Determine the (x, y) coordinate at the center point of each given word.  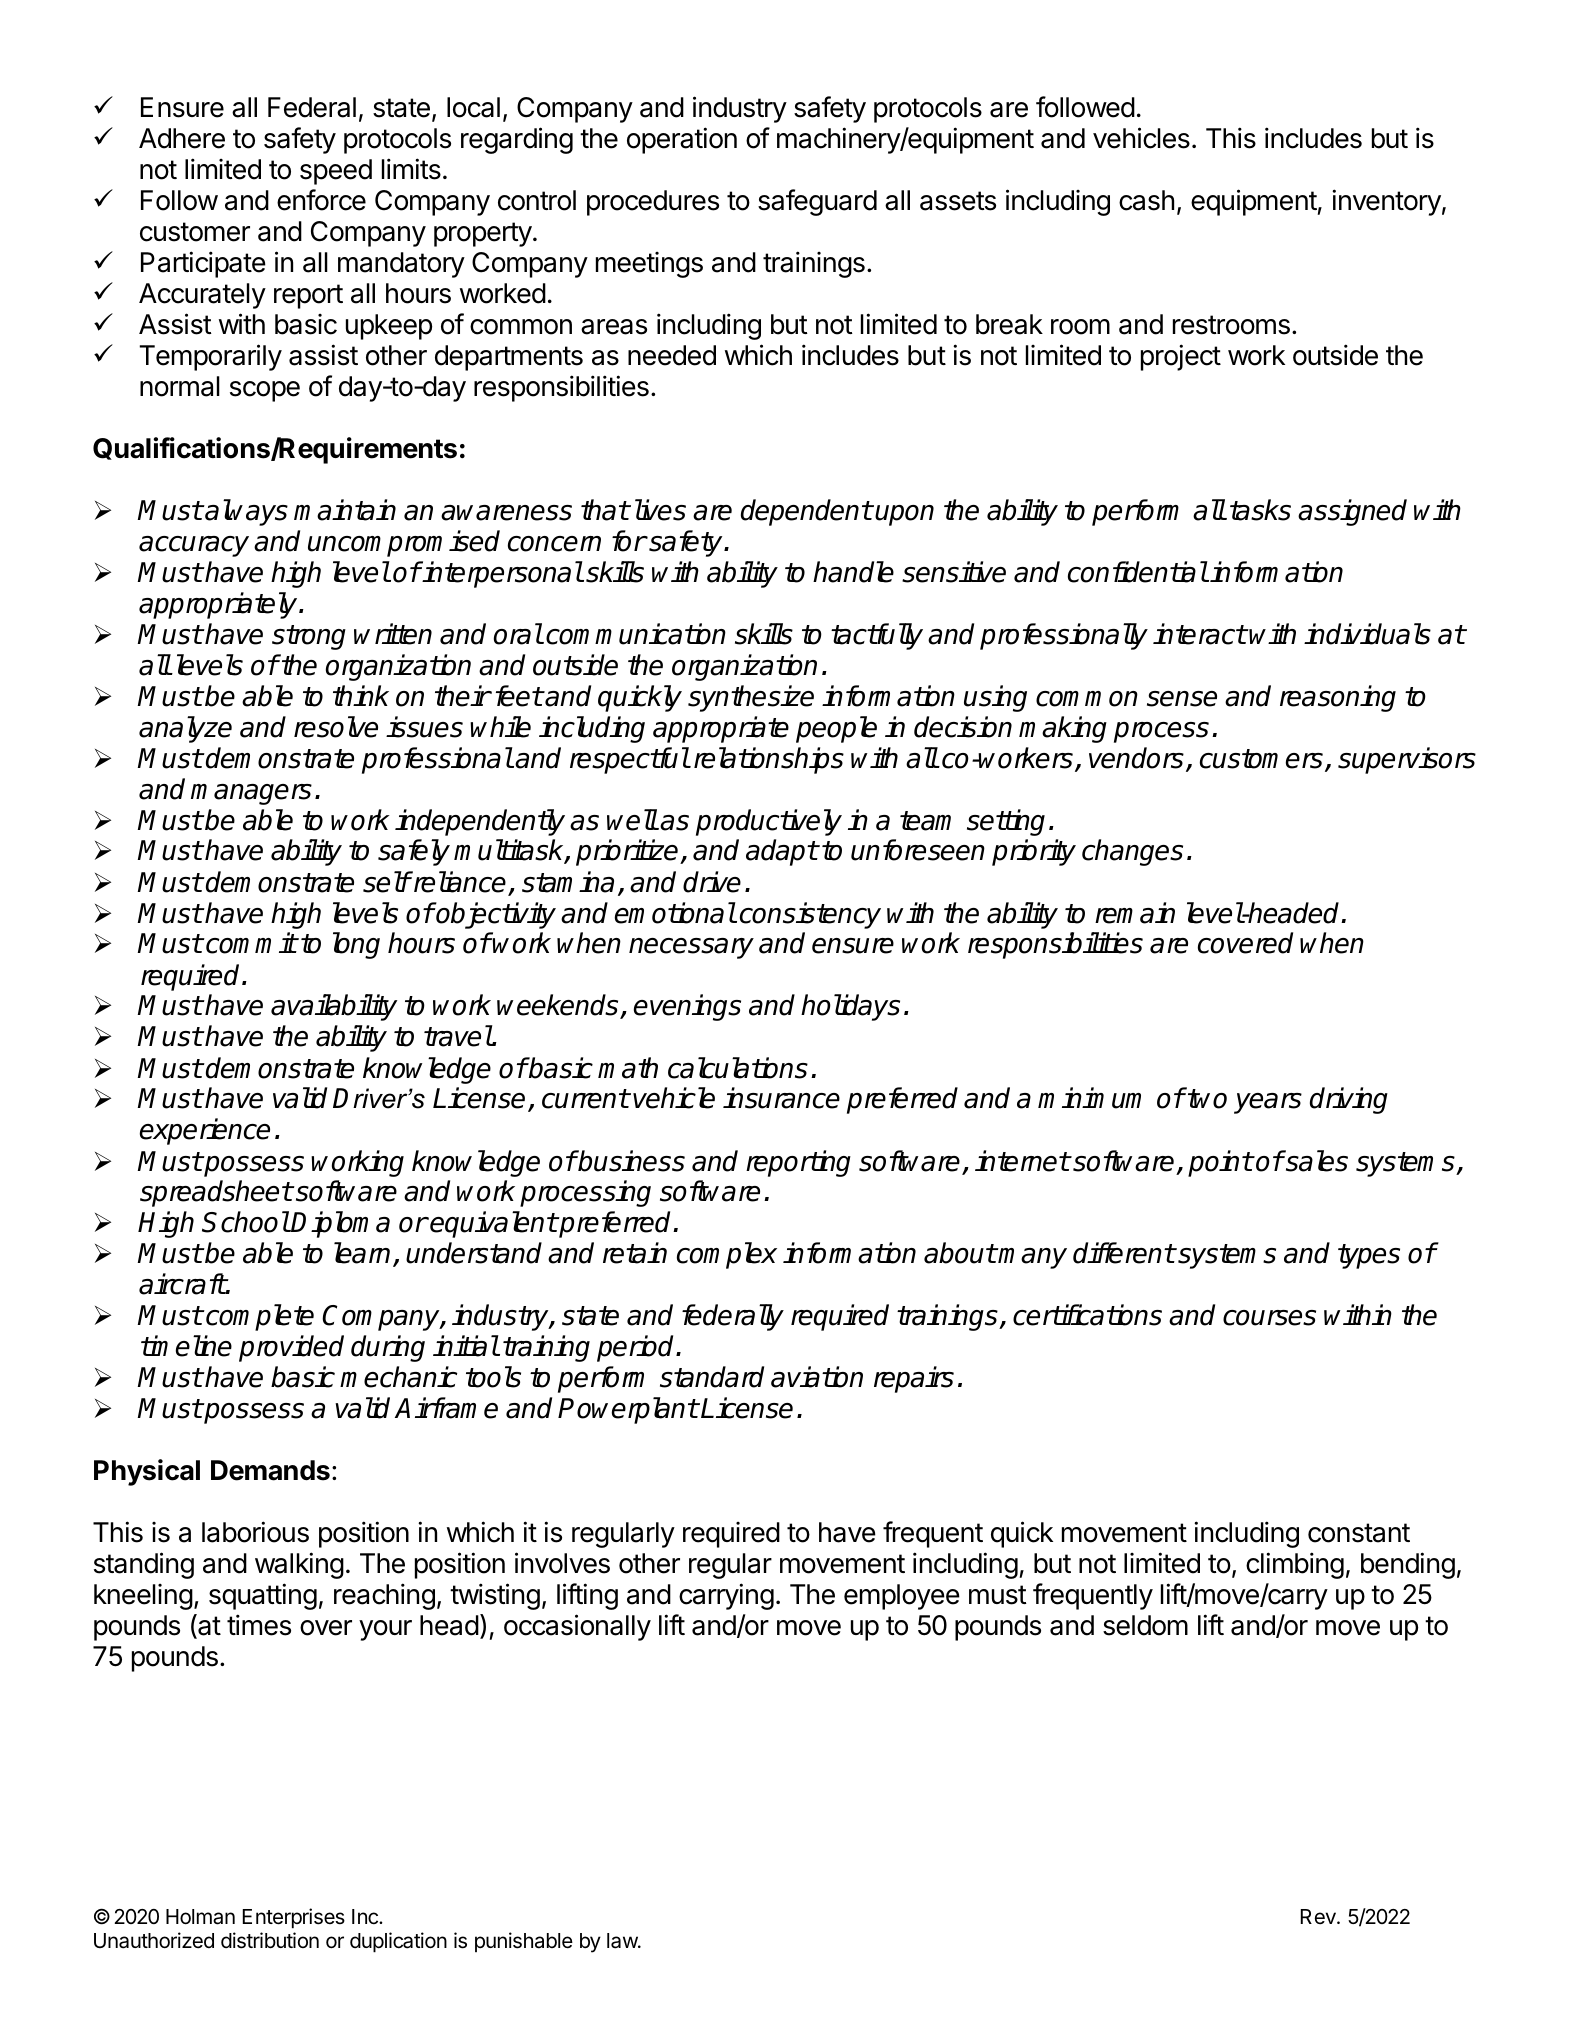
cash (1146, 200)
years (1268, 1103)
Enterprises (294, 1918)
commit (250, 943)
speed (336, 172)
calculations (738, 1068)
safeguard (817, 202)
